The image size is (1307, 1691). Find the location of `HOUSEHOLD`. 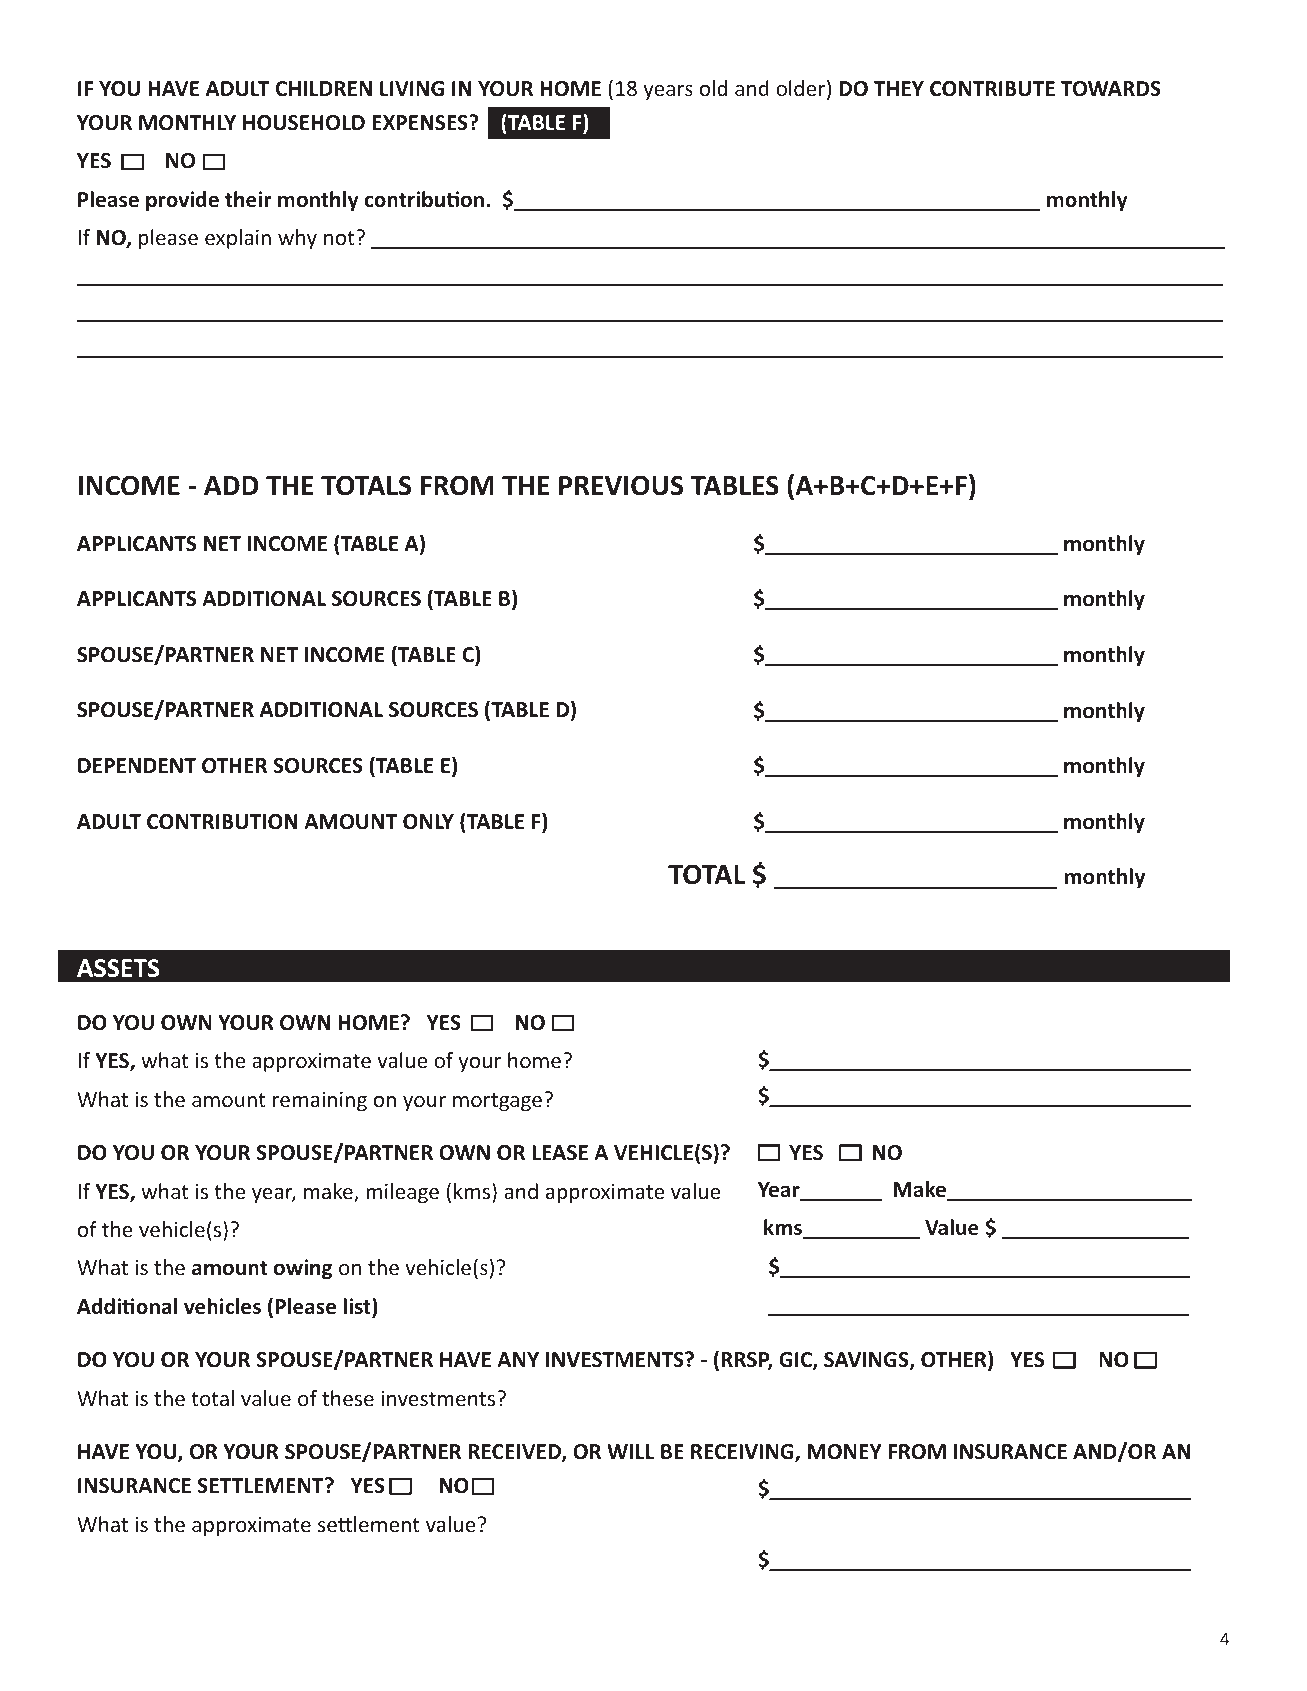

HOUSEHOLD is located at coordinates (304, 123).
